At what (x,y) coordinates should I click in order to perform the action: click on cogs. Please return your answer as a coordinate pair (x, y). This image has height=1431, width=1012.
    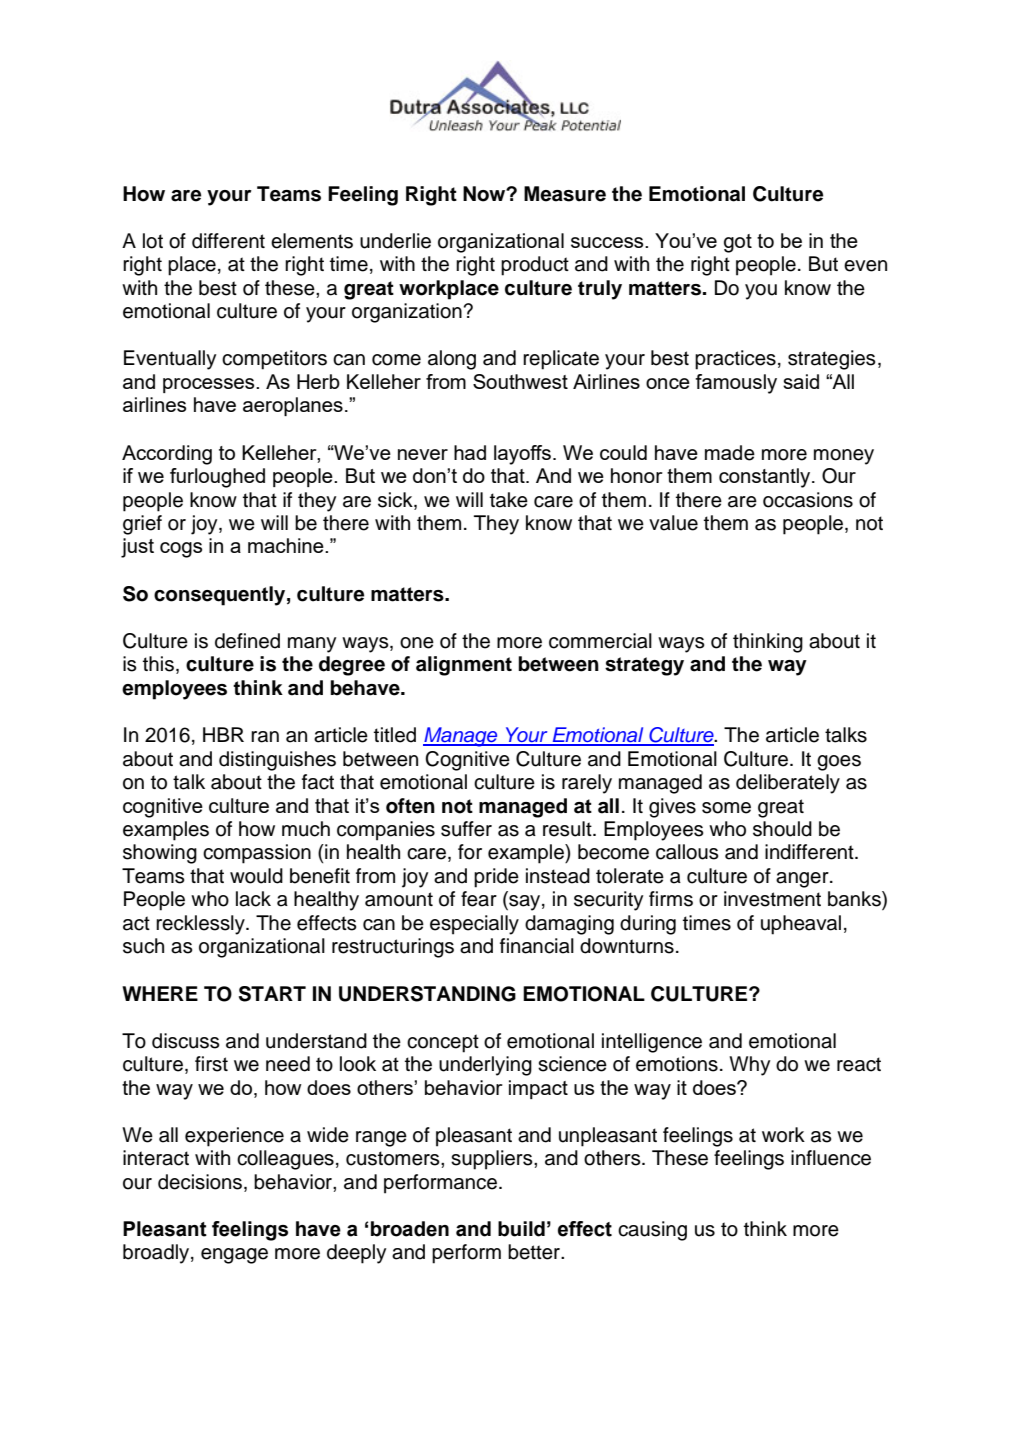
    Looking at the image, I should click on (181, 550).
